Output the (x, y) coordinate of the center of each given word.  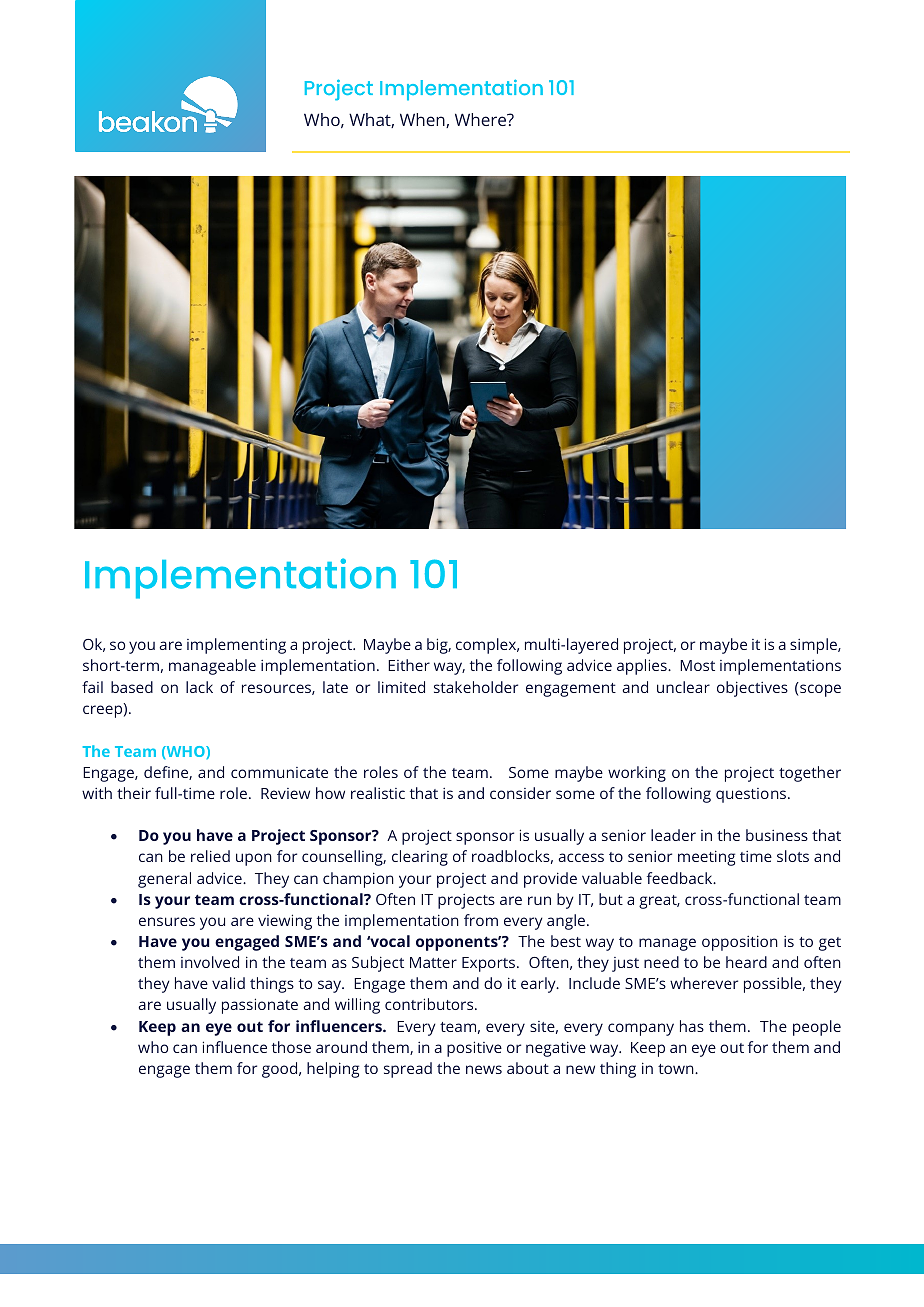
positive (474, 1049)
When (423, 120)
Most (697, 665)
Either (409, 665)
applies (643, 667)
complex (487, 646)
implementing (236, 646)
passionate (260, 1006)
